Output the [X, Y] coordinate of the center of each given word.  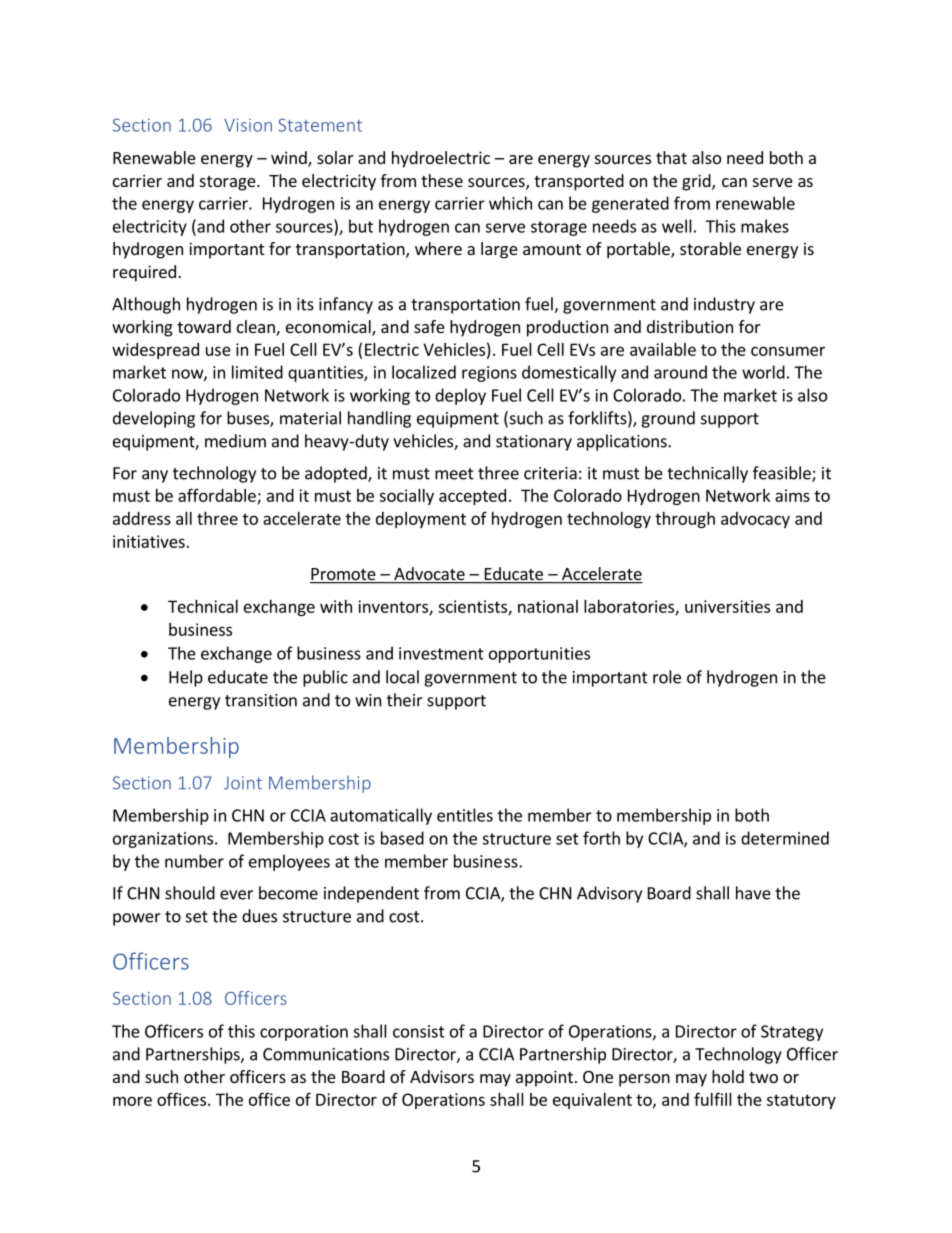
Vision [248, 125]
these [442, 180]
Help [186, 678]
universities [727, 606]
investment [441, 653]
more [132, 1101]
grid [697, 182]
